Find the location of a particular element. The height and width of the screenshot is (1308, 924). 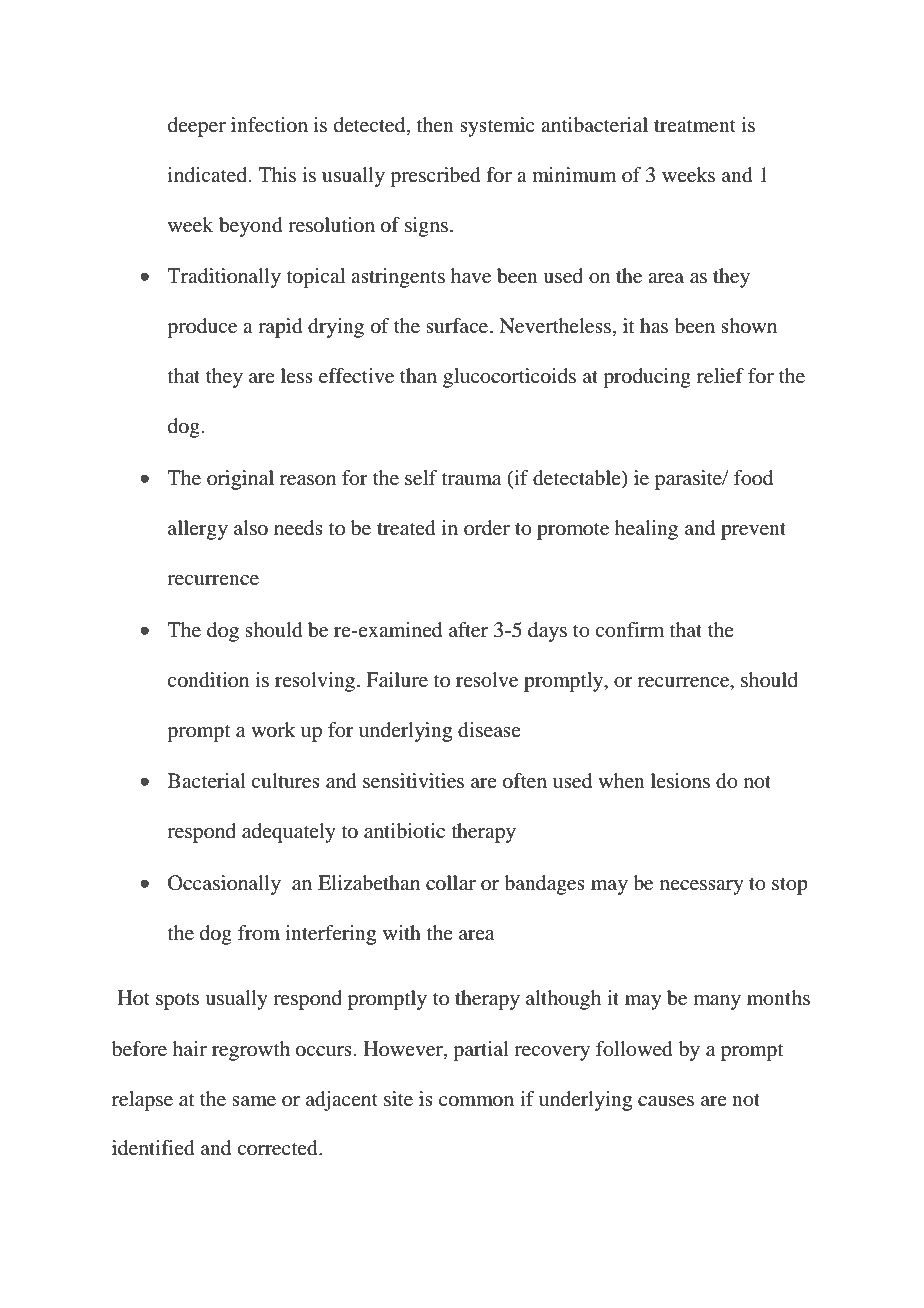

relief is located at coordinates (720, 376).
